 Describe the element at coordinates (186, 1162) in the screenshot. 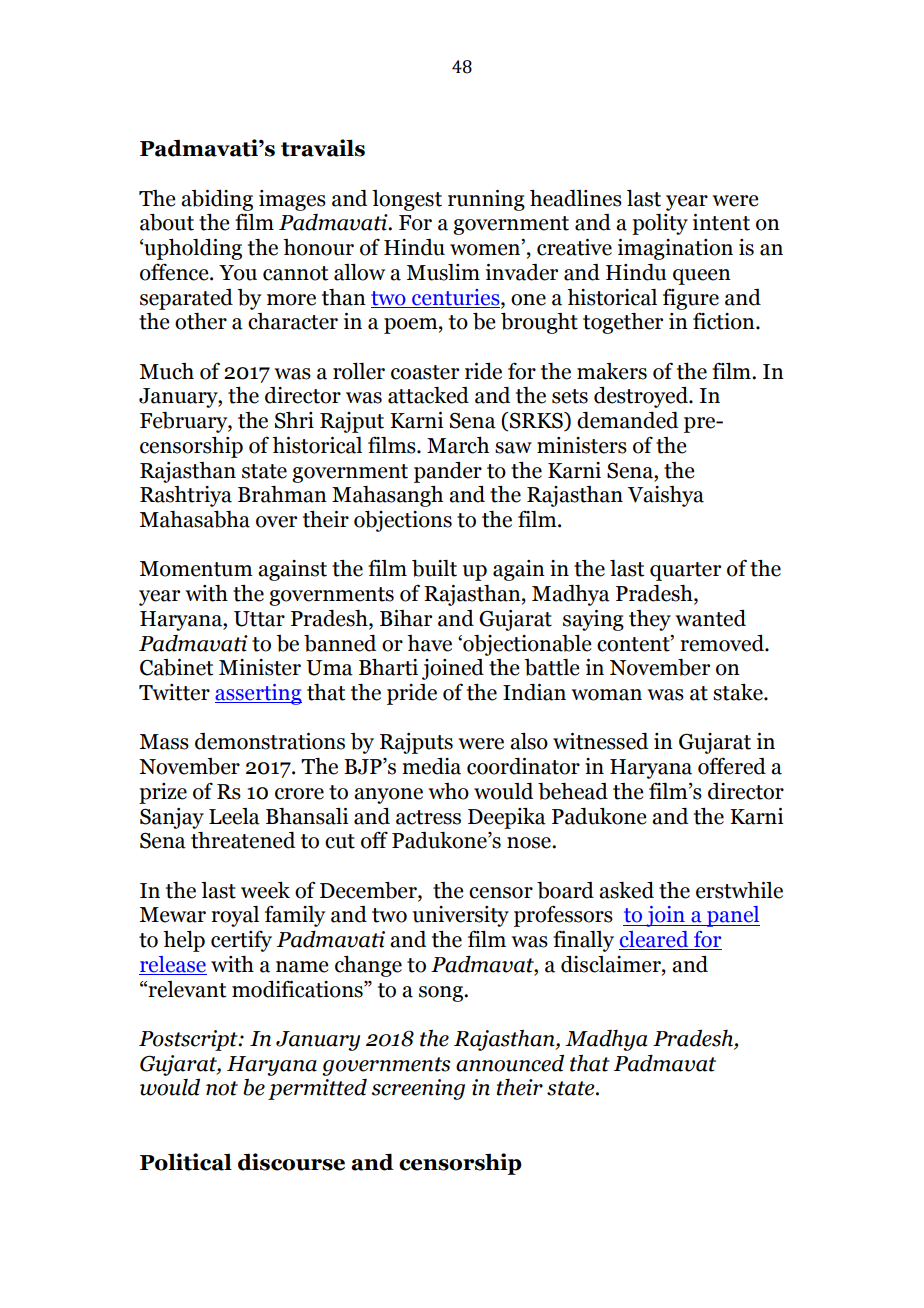

I see `Political` at that location.
